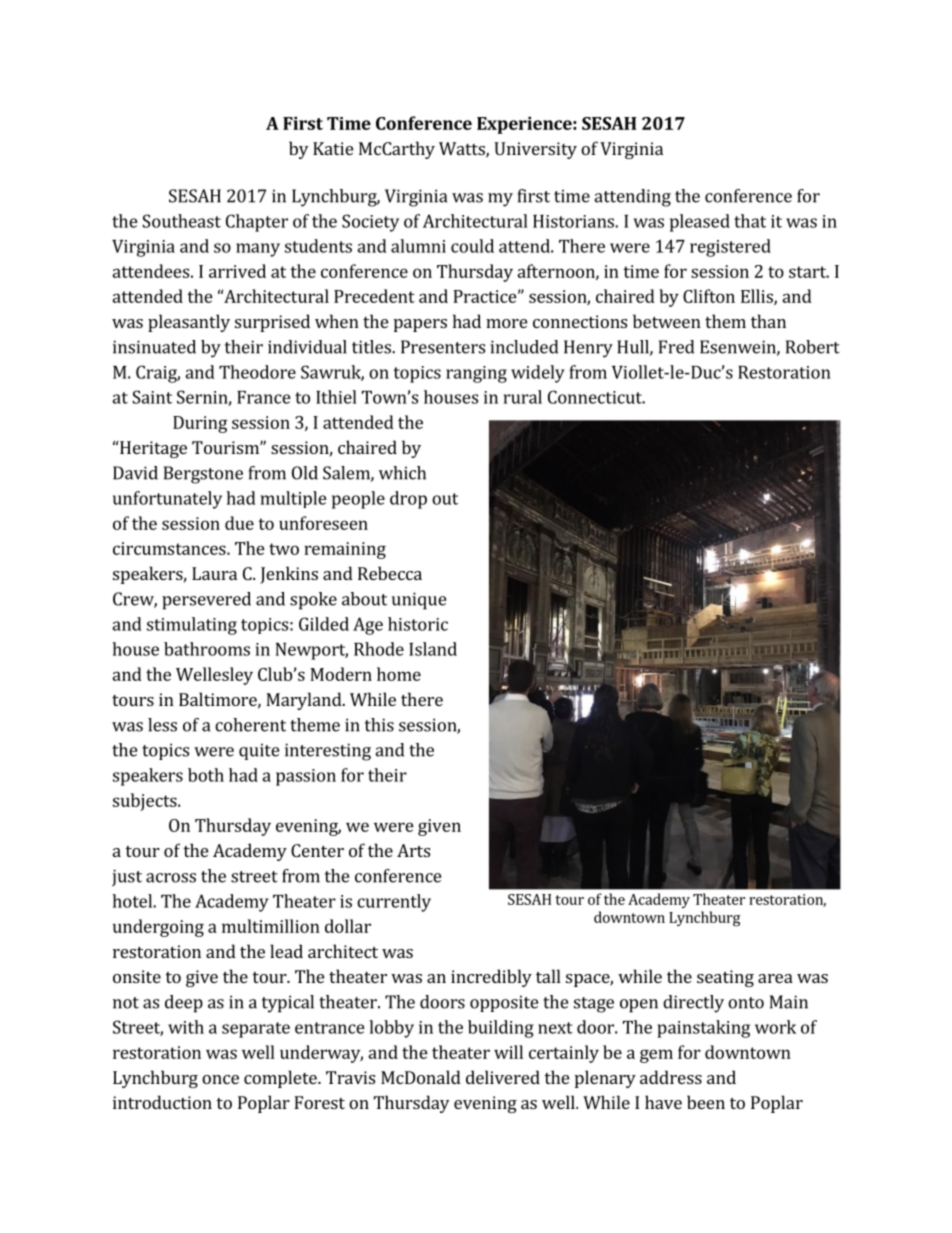 This page has width=952, height=1233. I want to click on Southeast, so click(181, 221).
